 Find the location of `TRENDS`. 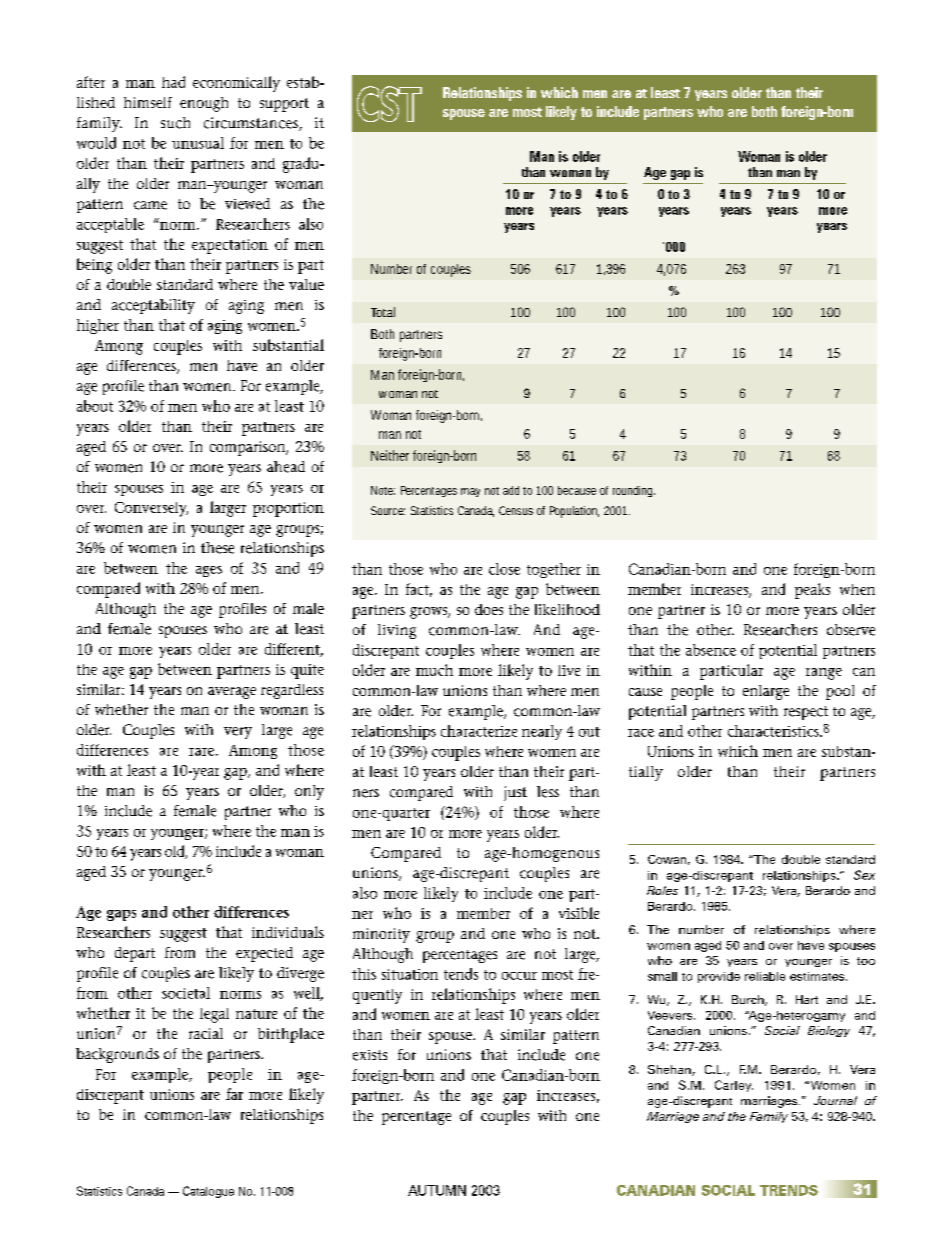

TRENDS is located at coordinates (789, 1190).
